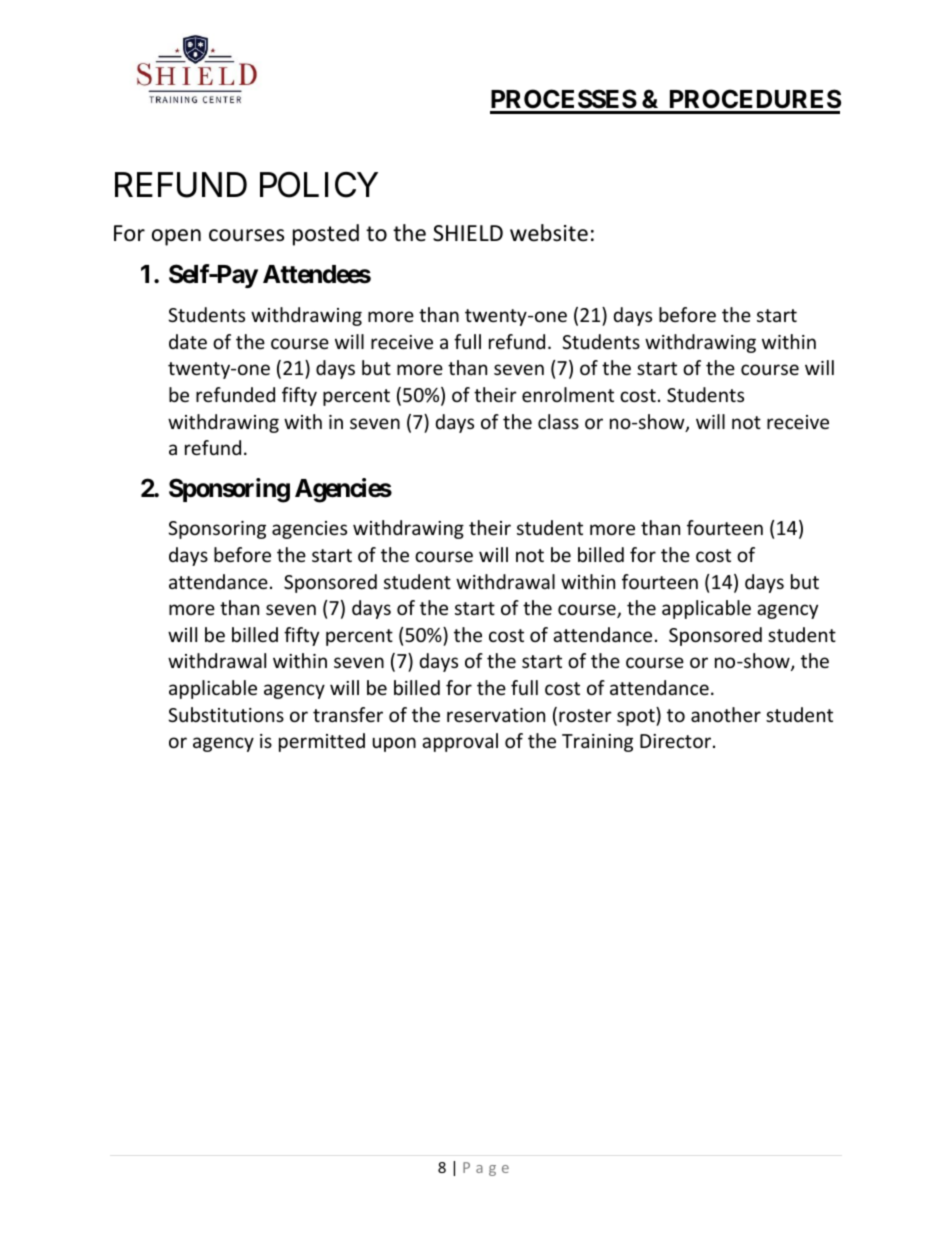 This screenshot has width=952, height=1233. What do you see at coordinates (326, 235) in the screenshot?
I see `posted` at bounding box center [326, 235].
